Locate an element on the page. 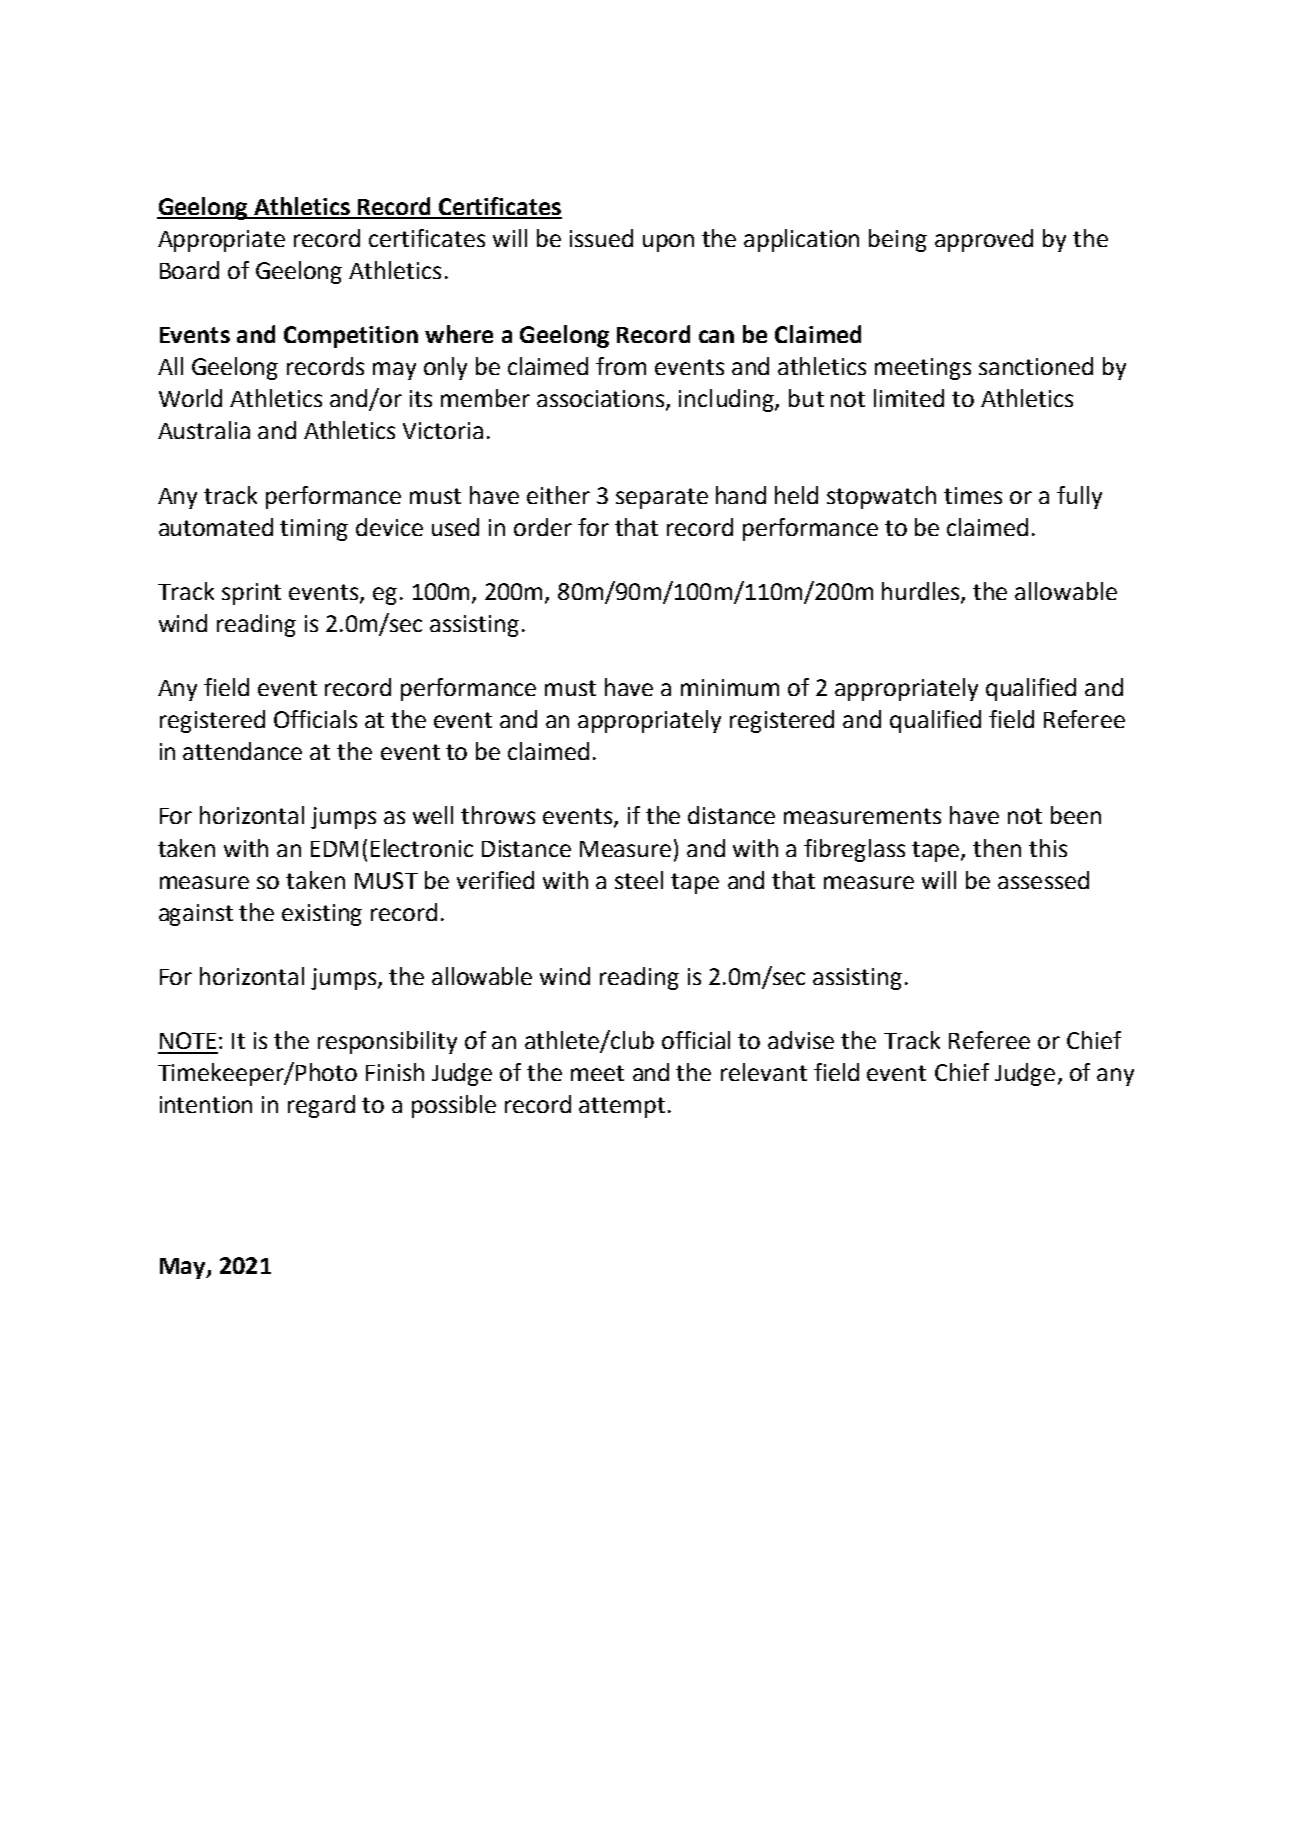 Image resolution: width=1303 pixels, height=1844 pixels. advise is located at coordinates (801, 1040).
